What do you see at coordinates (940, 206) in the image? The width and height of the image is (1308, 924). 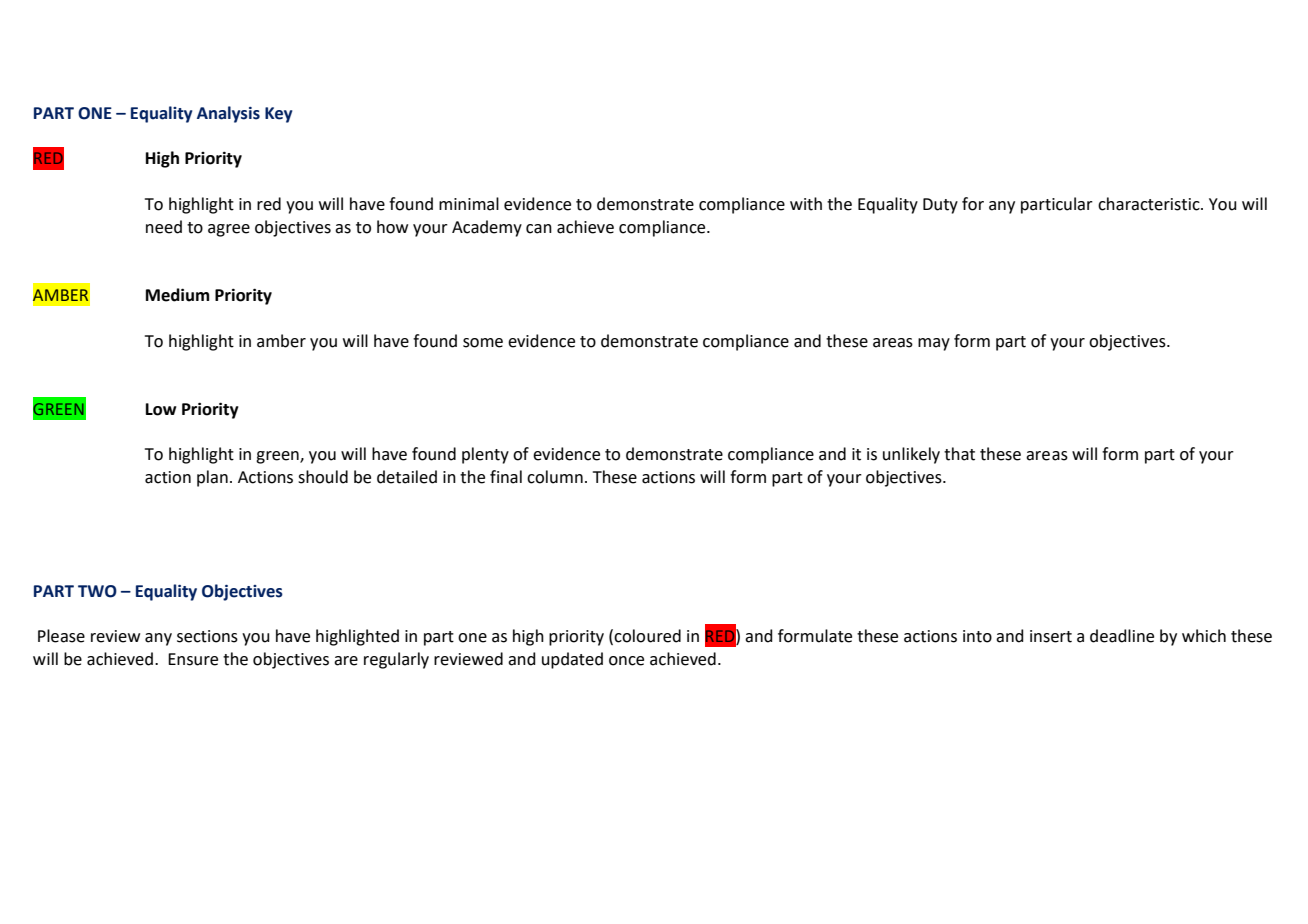 I see `Duty` at bounding box center [940, 206].
